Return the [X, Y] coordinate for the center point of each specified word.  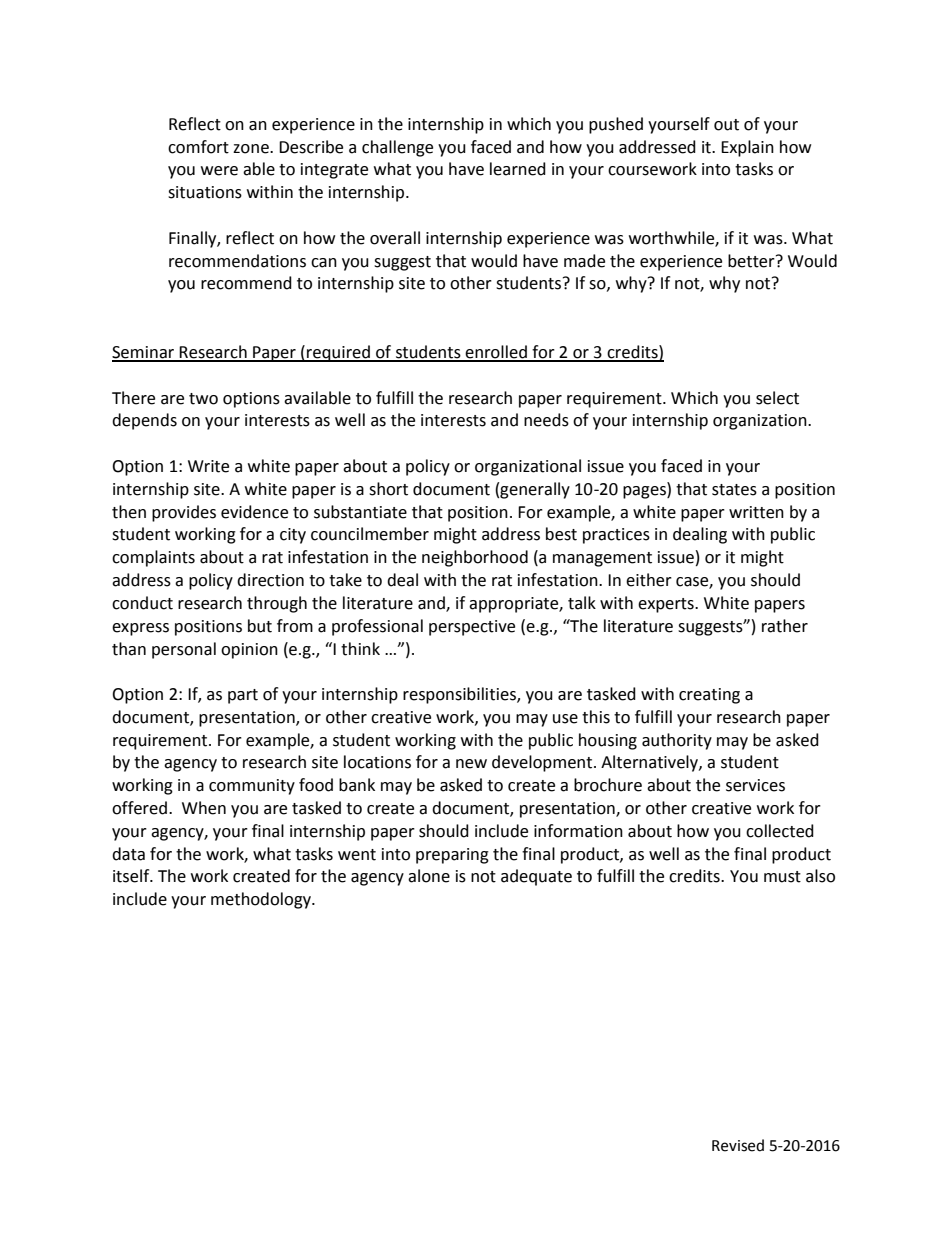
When [204, 808]
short [388, 489]
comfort [198, 147]
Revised [738, 1145]
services [755, 785]
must [782, 877]
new [471, 764]
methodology [262, 900]
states [734, 490]
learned [518, 169]
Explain [747, 148]
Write [208, 466]
